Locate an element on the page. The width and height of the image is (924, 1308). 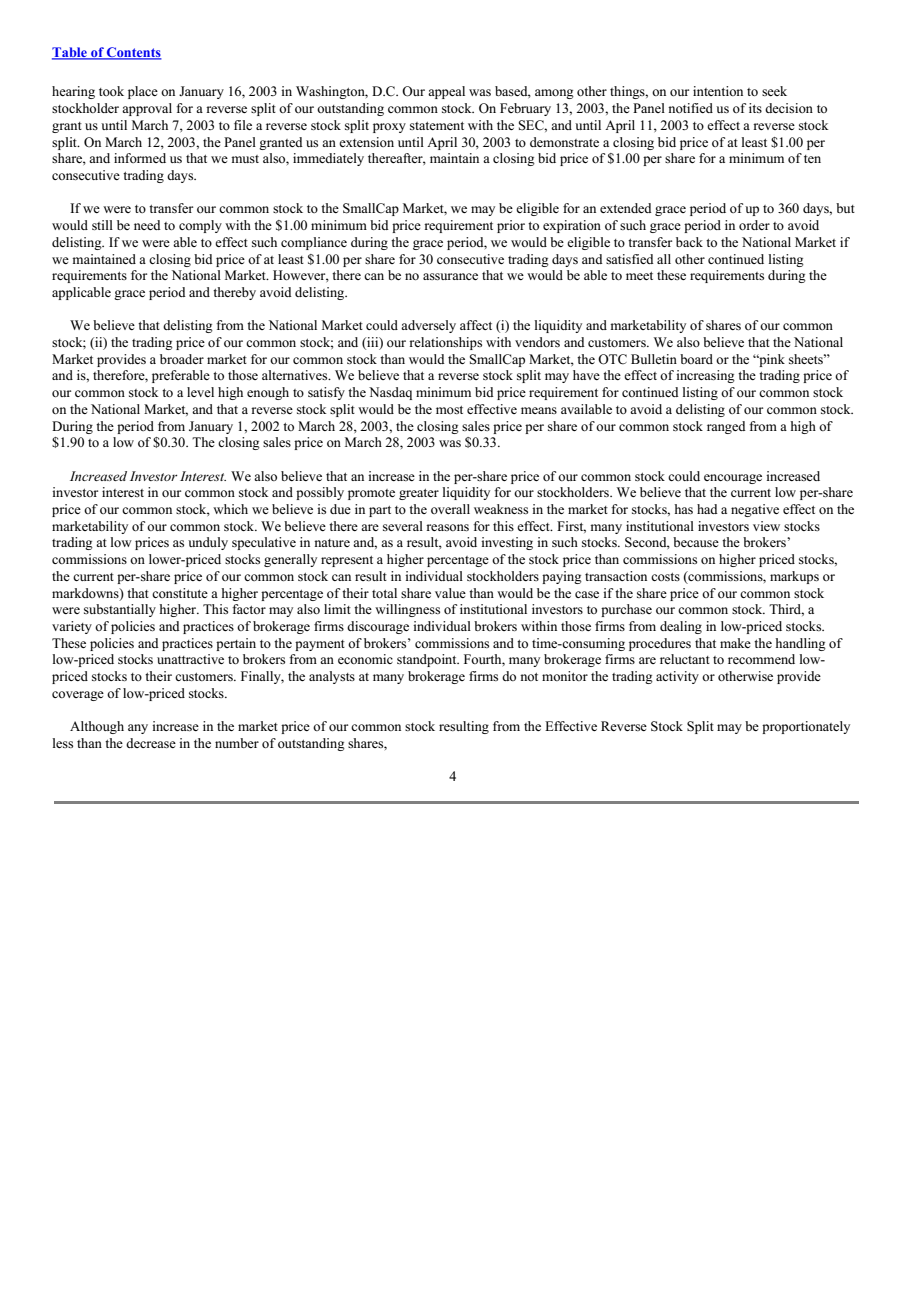
assurance is located at coordinates (450, 276).
